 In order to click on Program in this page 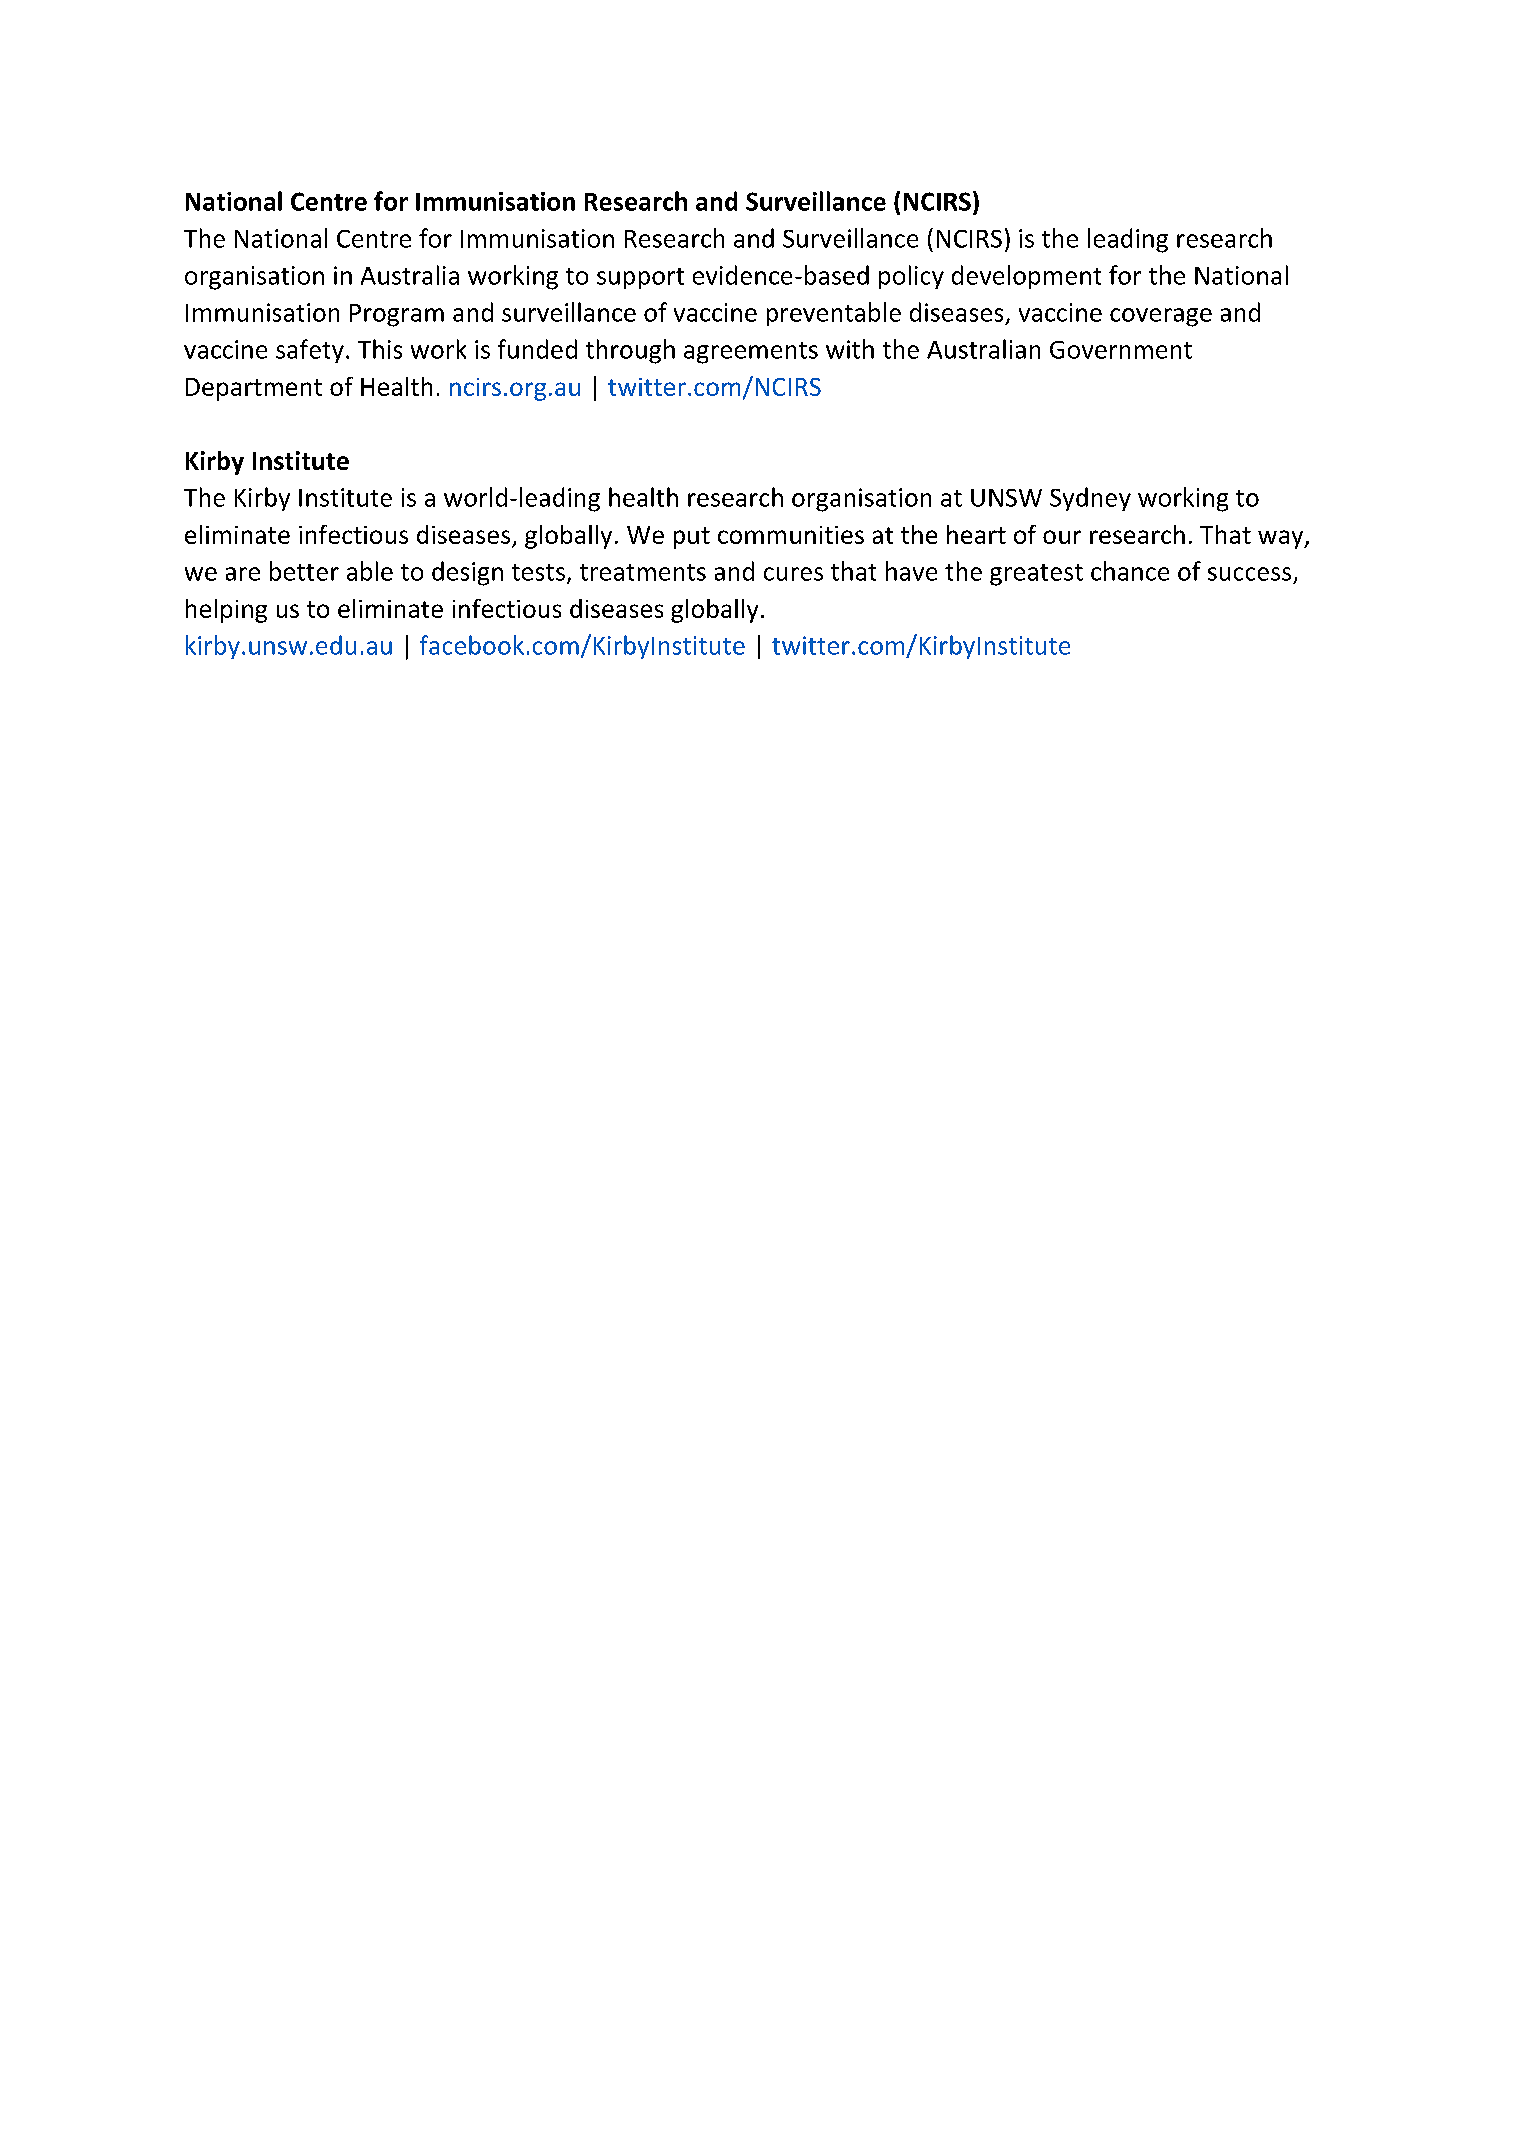, I will do `click(397, 315)`.
